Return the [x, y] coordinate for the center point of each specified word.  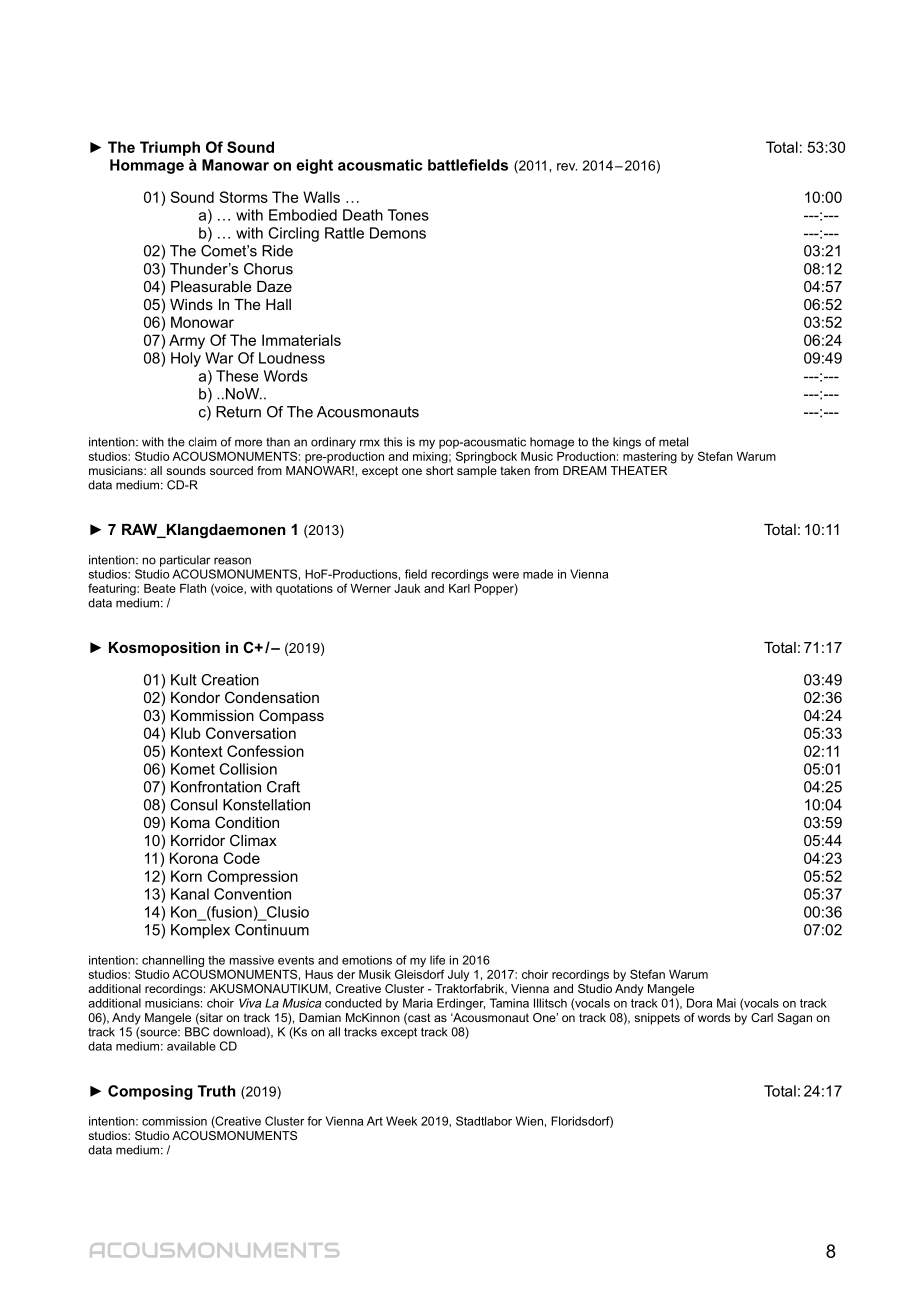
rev [567, 167]
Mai [726, 1003]
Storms [243, 197]
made [538, 574]
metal [673, 442]
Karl [459, 588]
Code [241, 858]
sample [477, 472]
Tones [408, 215]
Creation [230, 680]
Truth [216, 1091]
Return [238, 412]
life [437, 960]
